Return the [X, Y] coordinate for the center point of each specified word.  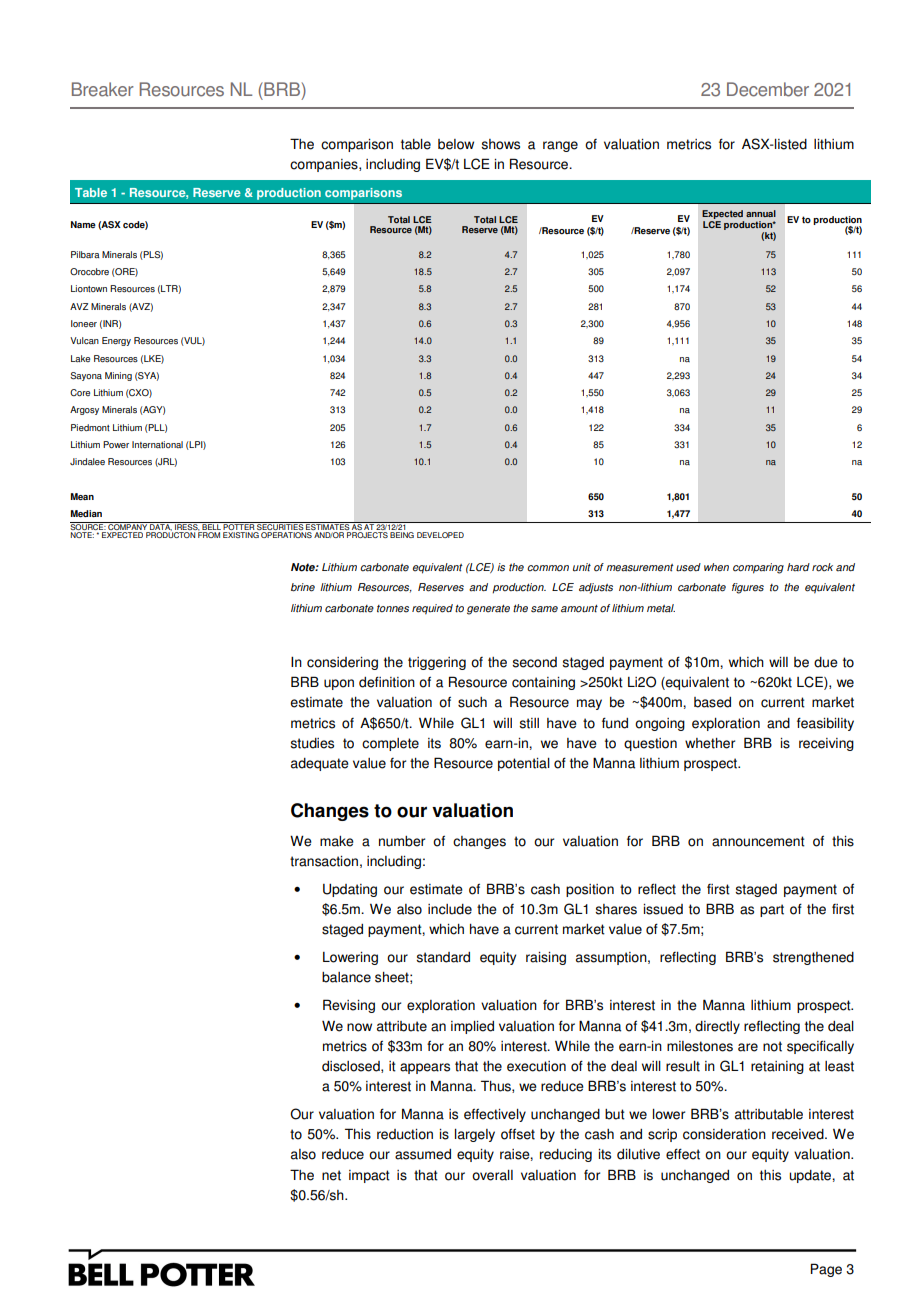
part [772, 910]
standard [443, 957]
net [331, 1175]
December [768, 89]
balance [346, 977]
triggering [437, 663]
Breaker [103, 89]
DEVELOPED [440, 535]
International [157, 444]
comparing [758, 568]
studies [312, 743]
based [712, 702]
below [456, 144]
